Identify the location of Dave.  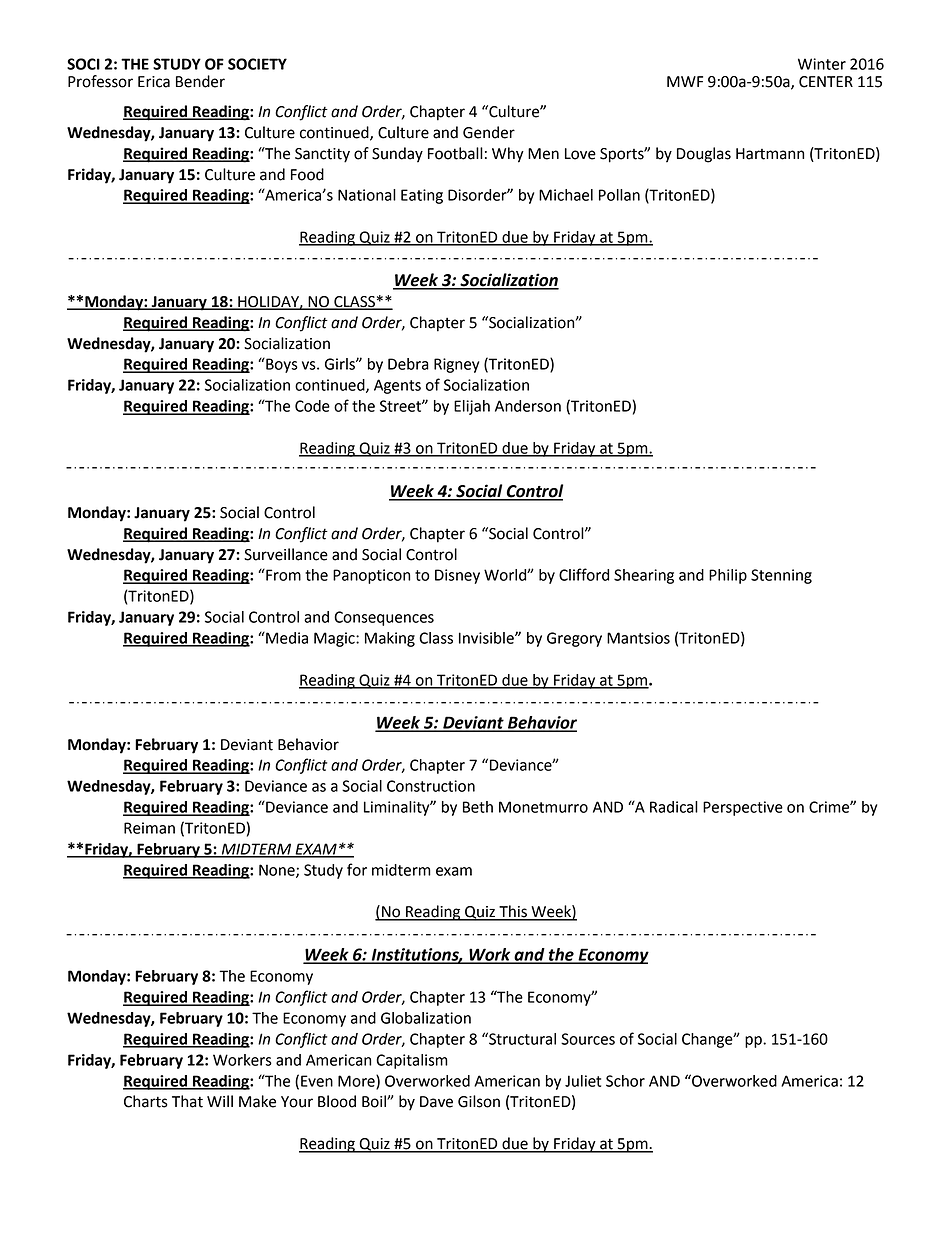
(436, 1102).
